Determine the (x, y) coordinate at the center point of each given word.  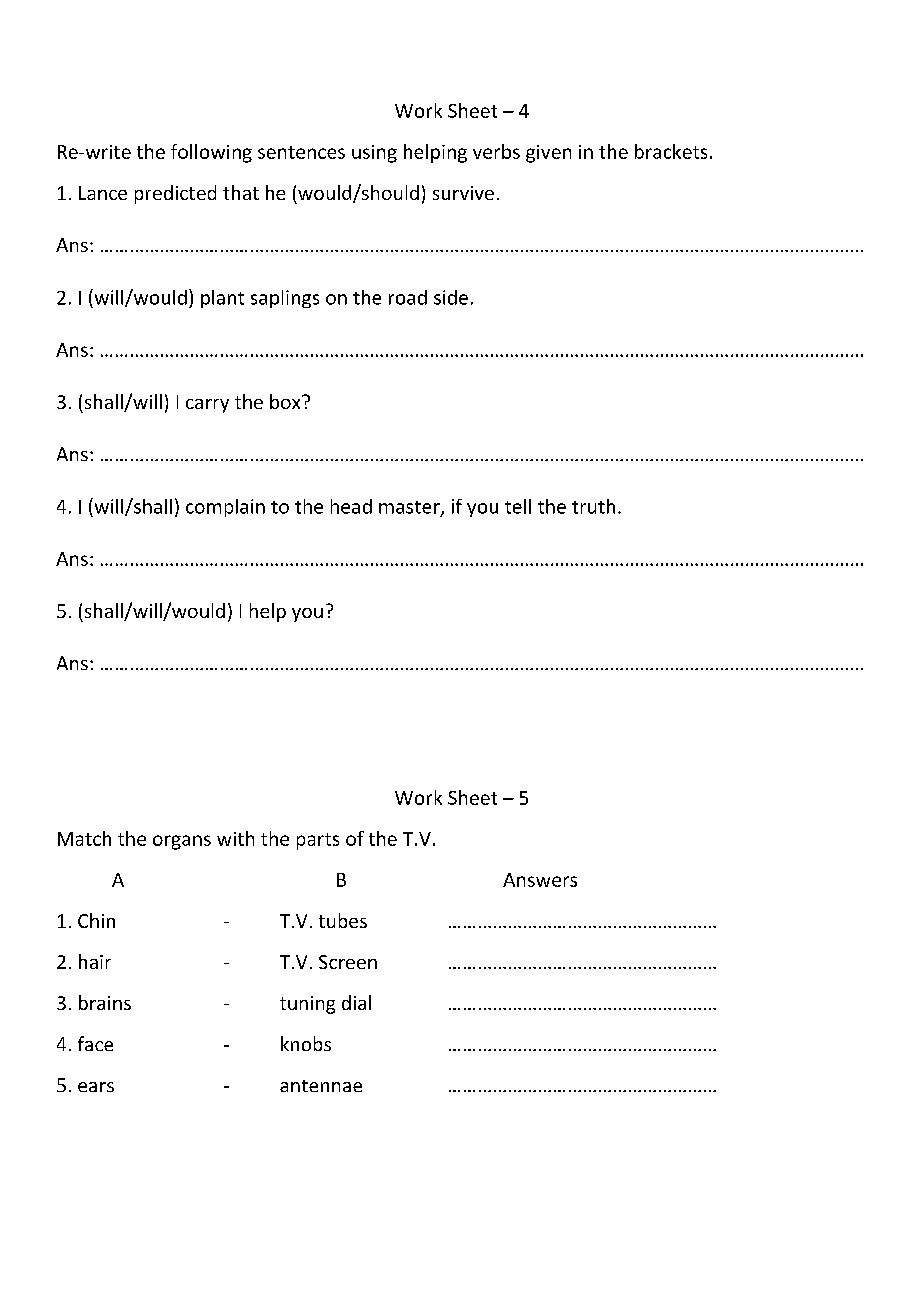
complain (225, 508)
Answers (540, 880)
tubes (343, 920)
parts (318, 841)
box (286, 401)
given (548, 154)
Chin (96, 920)
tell (518, 506)
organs (182, 842)
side (451, 297)
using (374, 154)
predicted (175, 194)
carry (207, 406)
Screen (348, 962)
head (351, 506)
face (95, 1043)
